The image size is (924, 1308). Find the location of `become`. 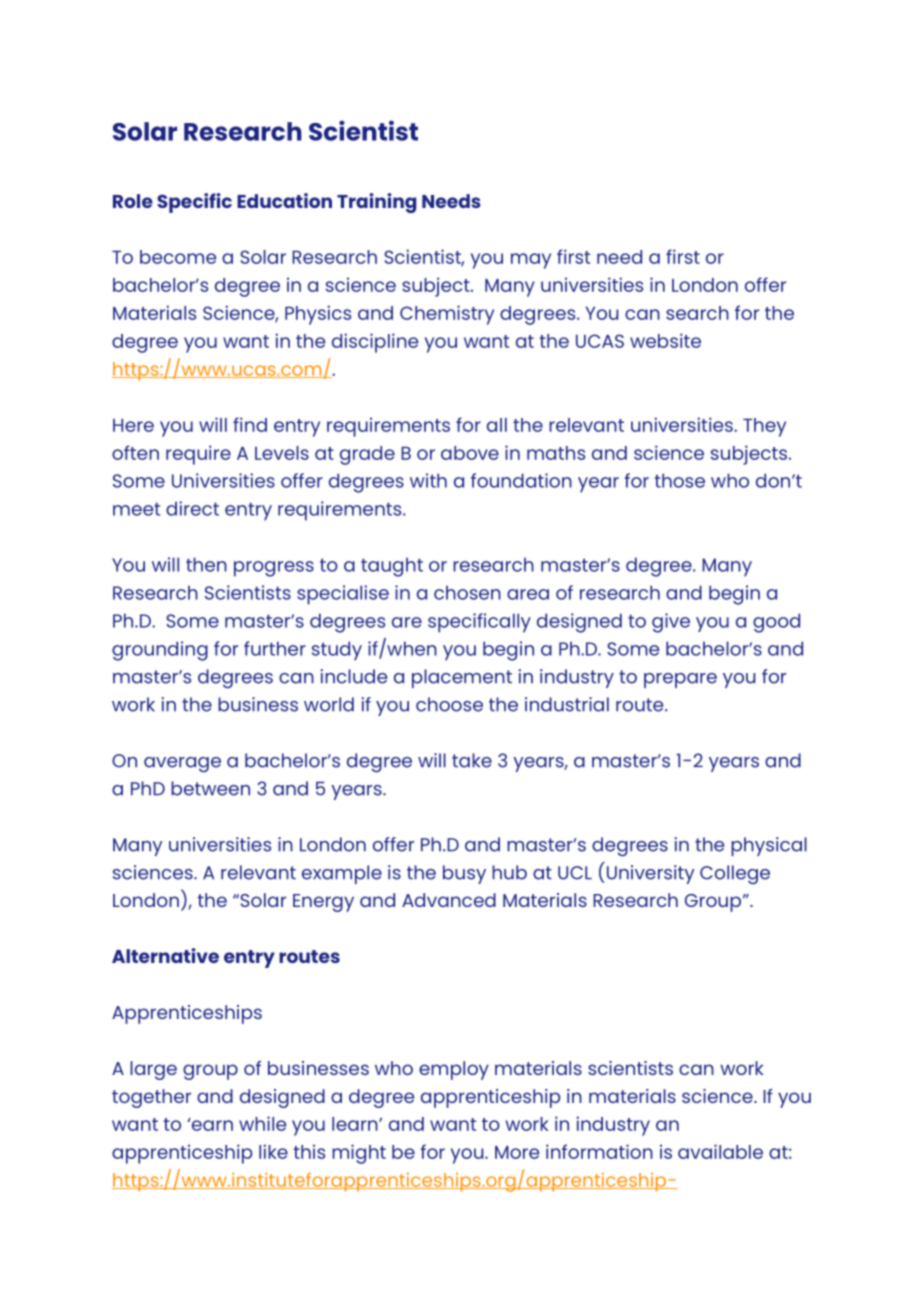

become is located at coordinates (178, 257).
